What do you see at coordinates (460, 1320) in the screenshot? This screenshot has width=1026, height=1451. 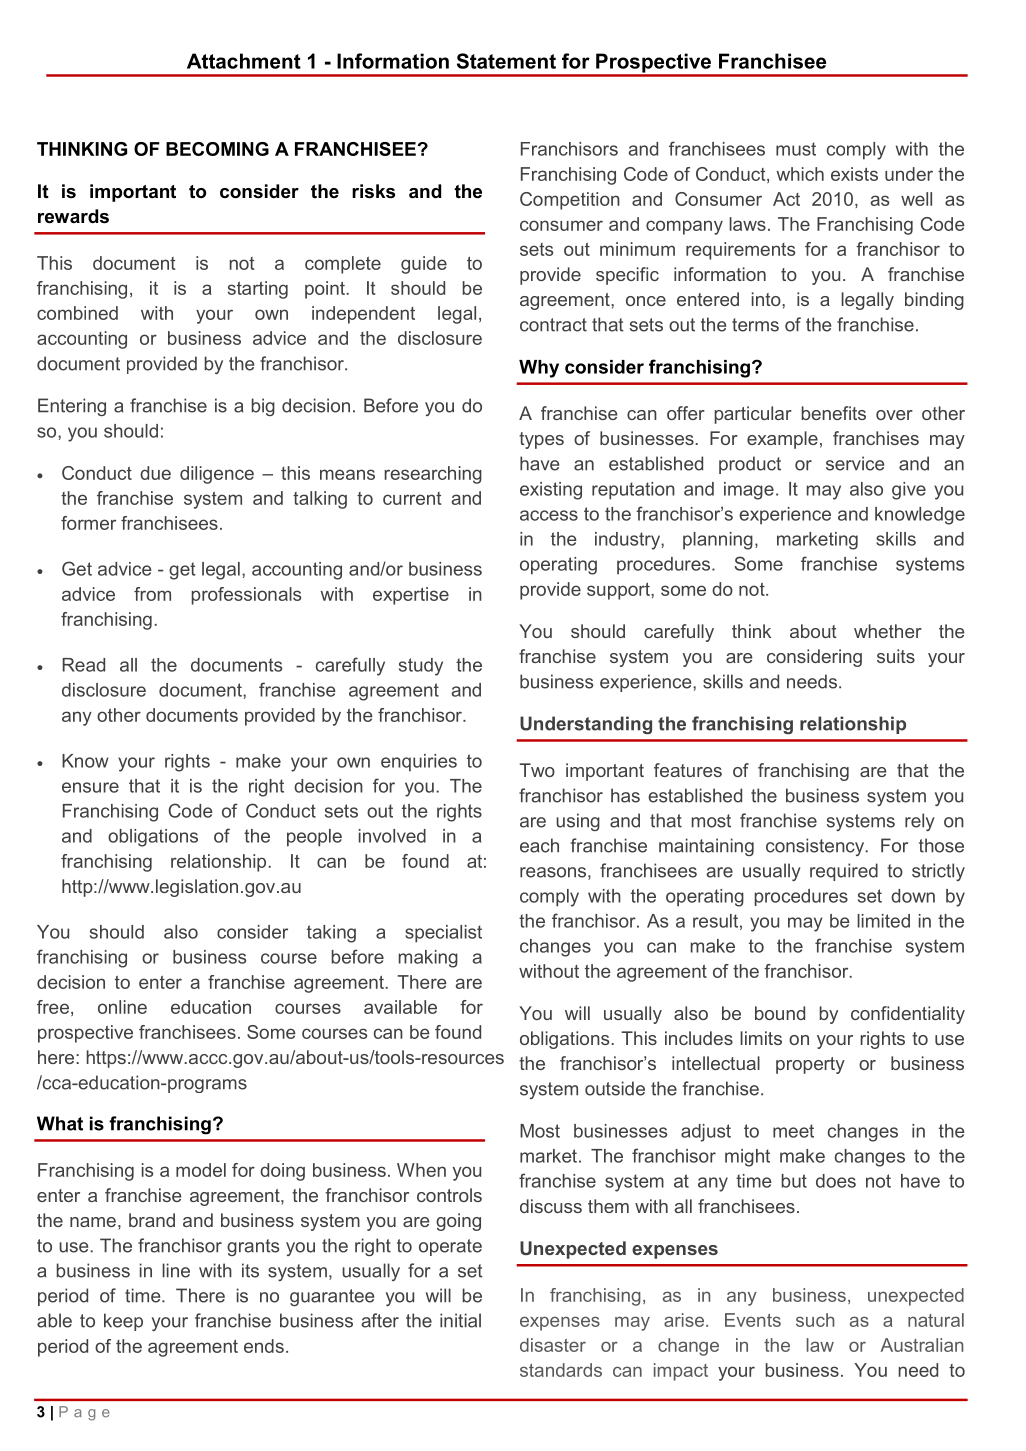 I see `initial` at bounding box center [460, 1320].
